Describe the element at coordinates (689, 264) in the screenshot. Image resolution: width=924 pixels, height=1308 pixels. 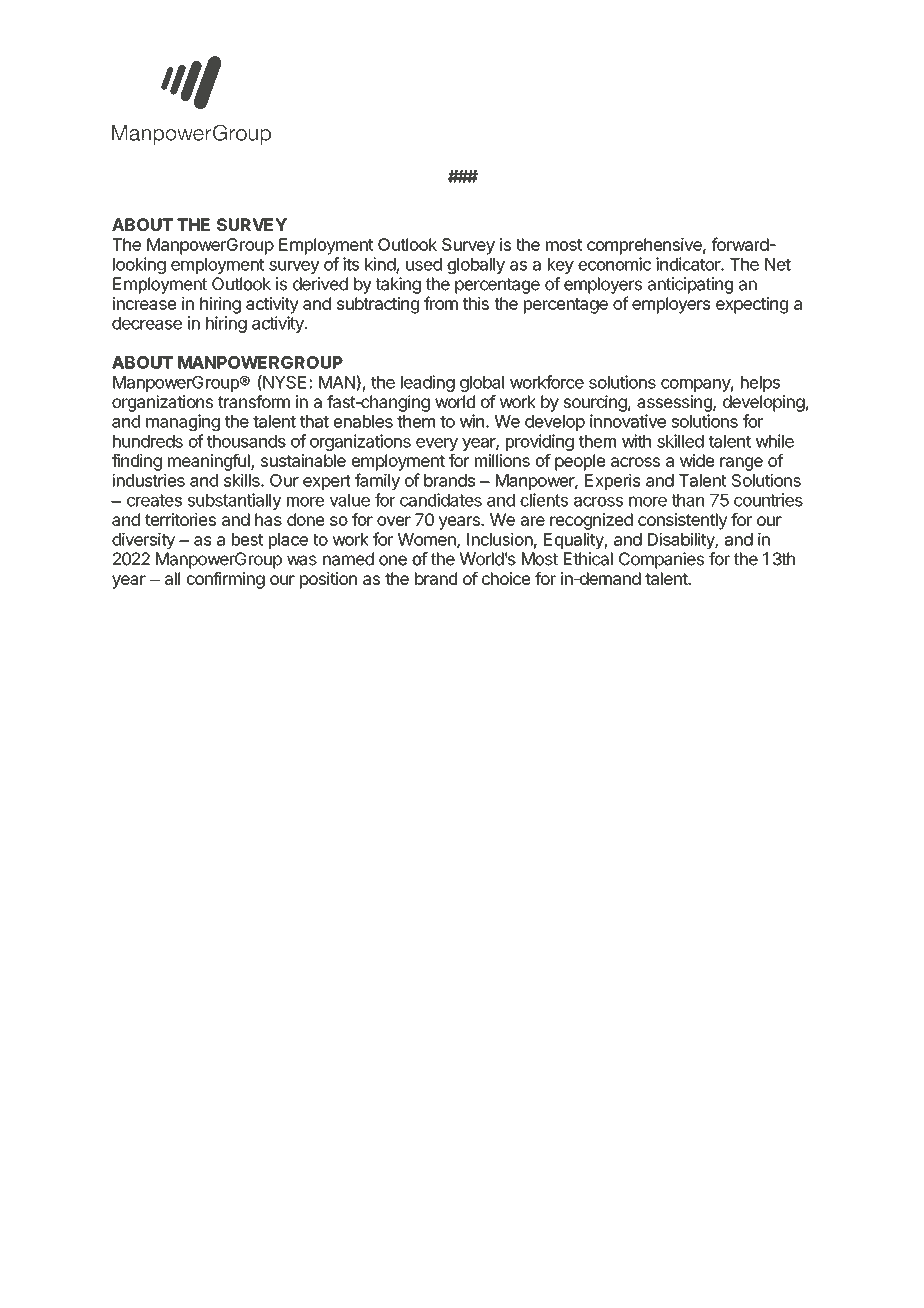
I see `indicator` at that location.
